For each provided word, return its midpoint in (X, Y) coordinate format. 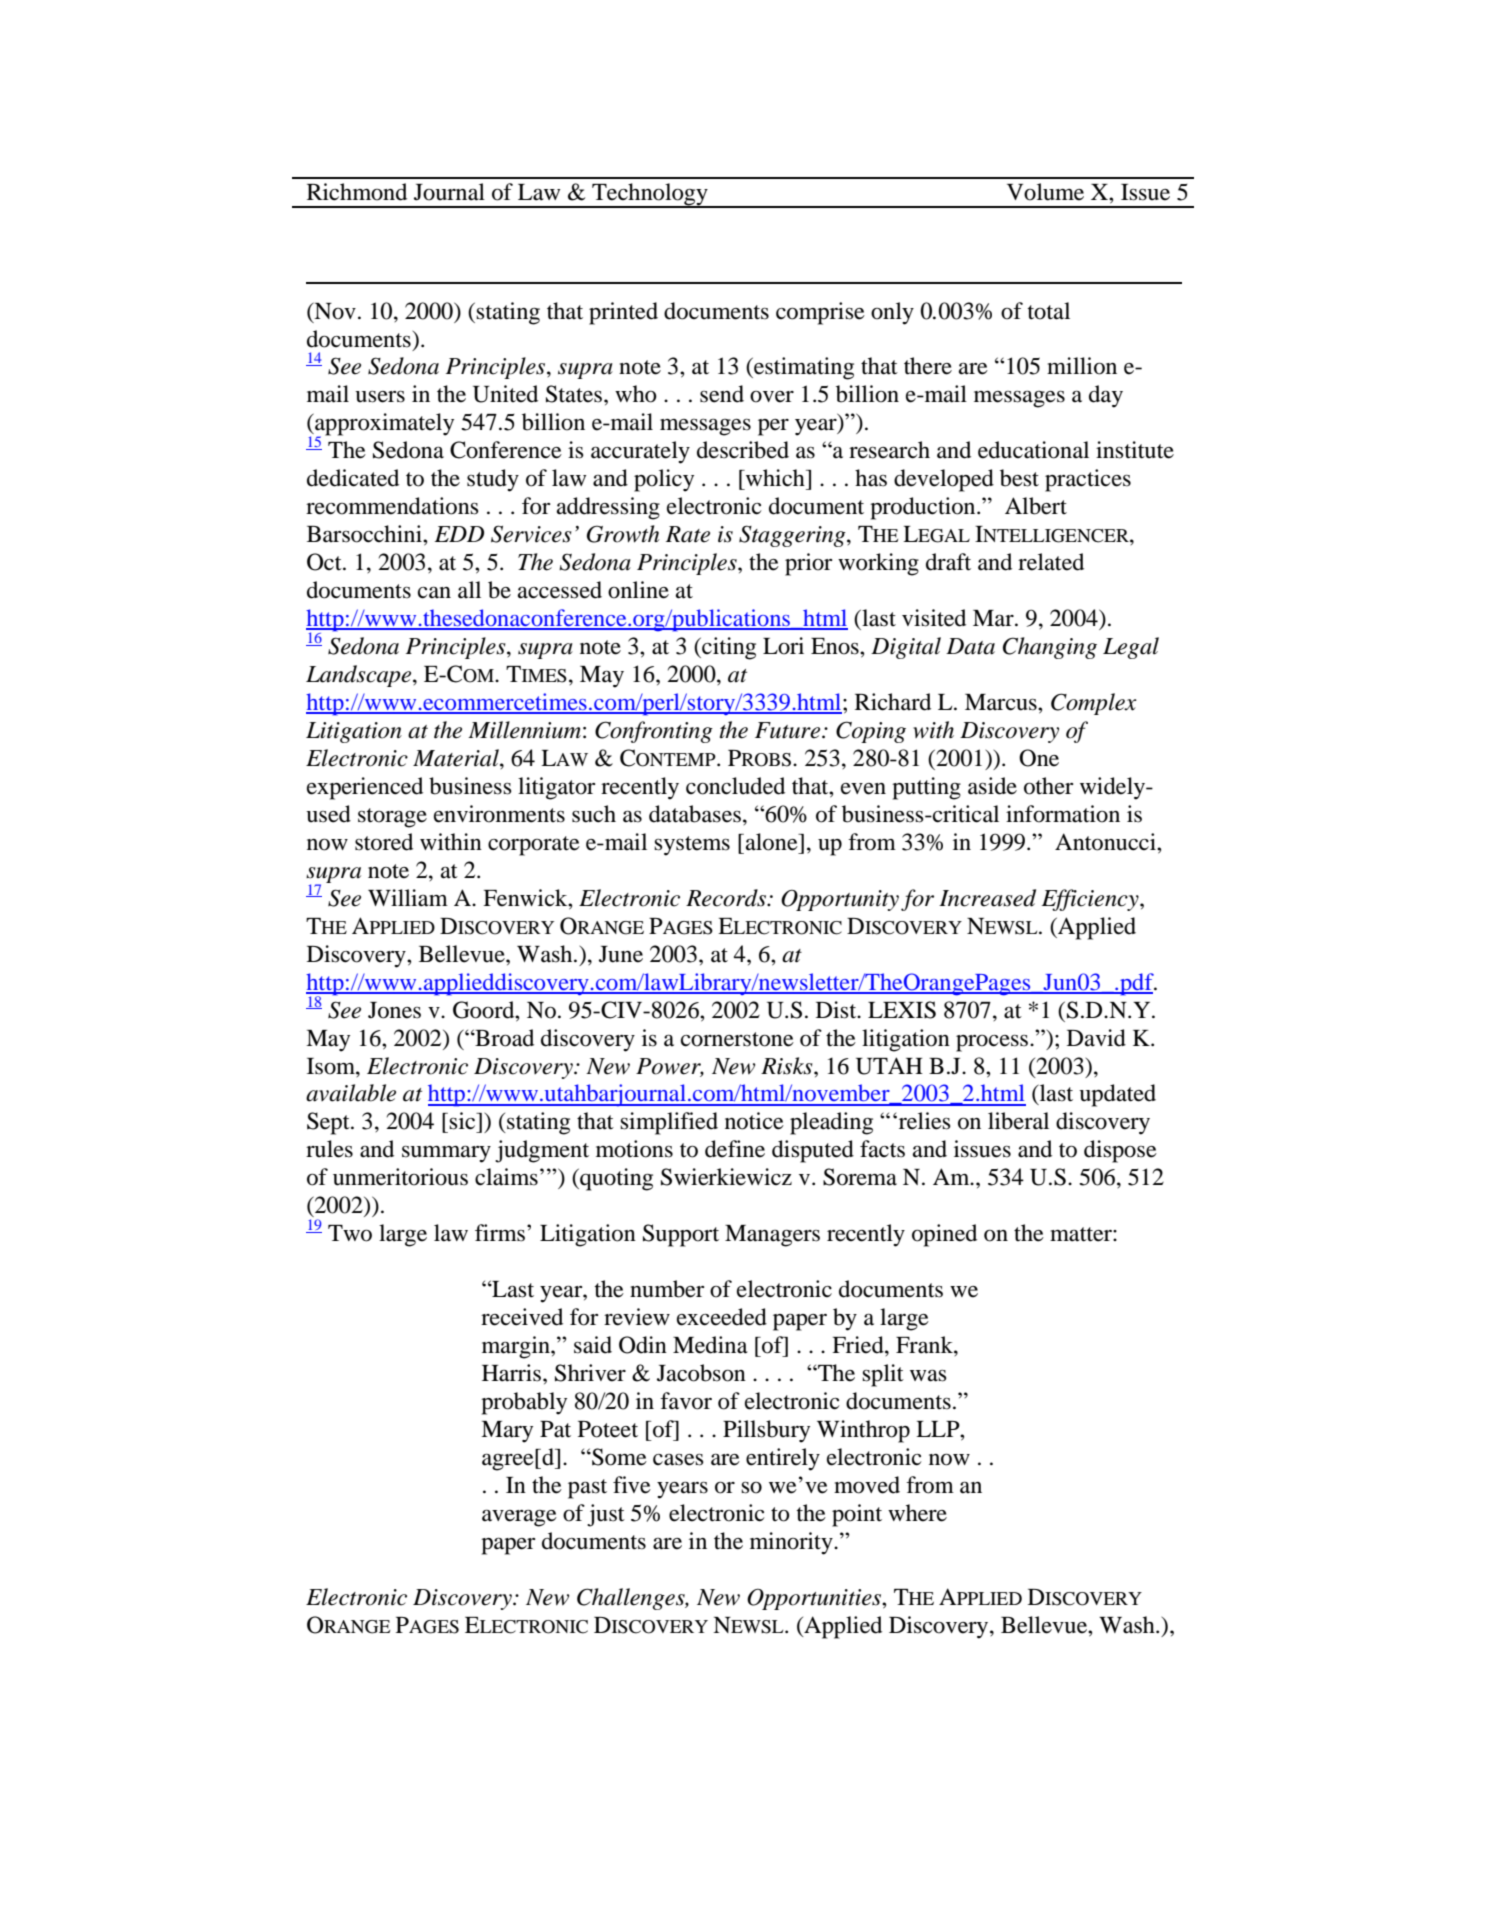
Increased (987, 898)
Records (727, 898)
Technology (650, 195)
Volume (1045, 192)
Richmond (357, 192)
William (408, 898)
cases (678, 1460)
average (519, 1518)
